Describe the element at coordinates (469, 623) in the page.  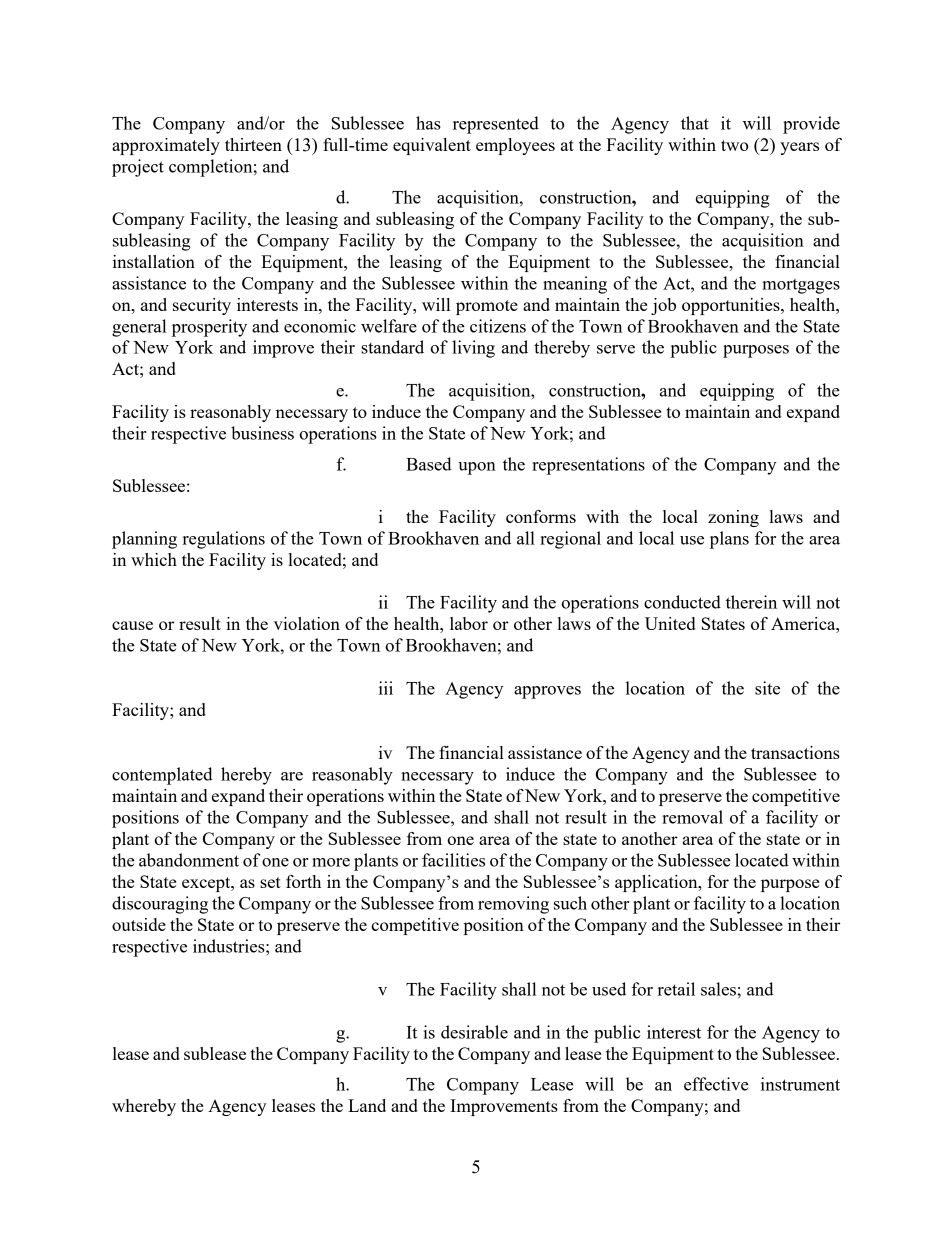
I see `labor` at that location.
